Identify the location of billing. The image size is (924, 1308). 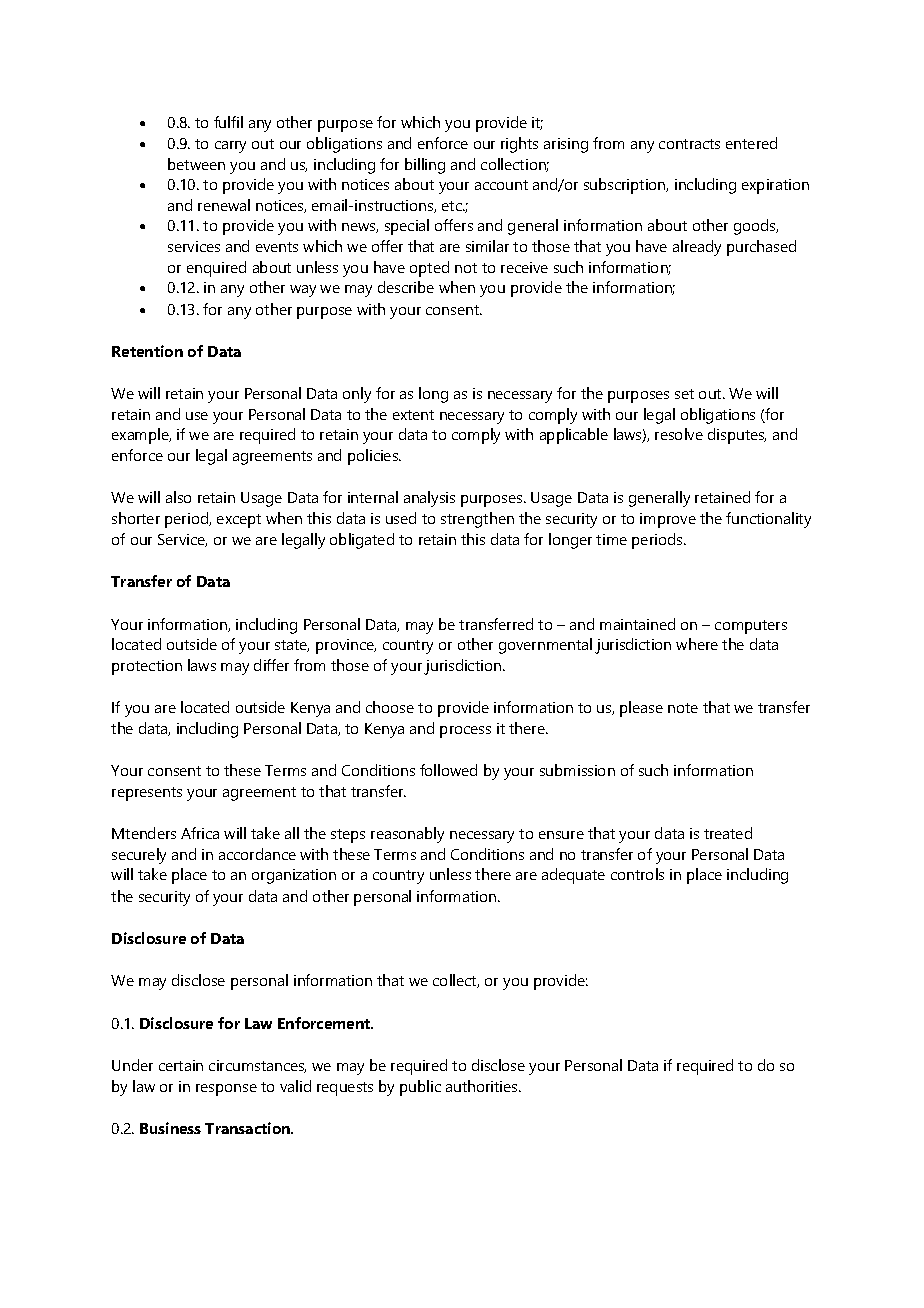
(425, 166).
